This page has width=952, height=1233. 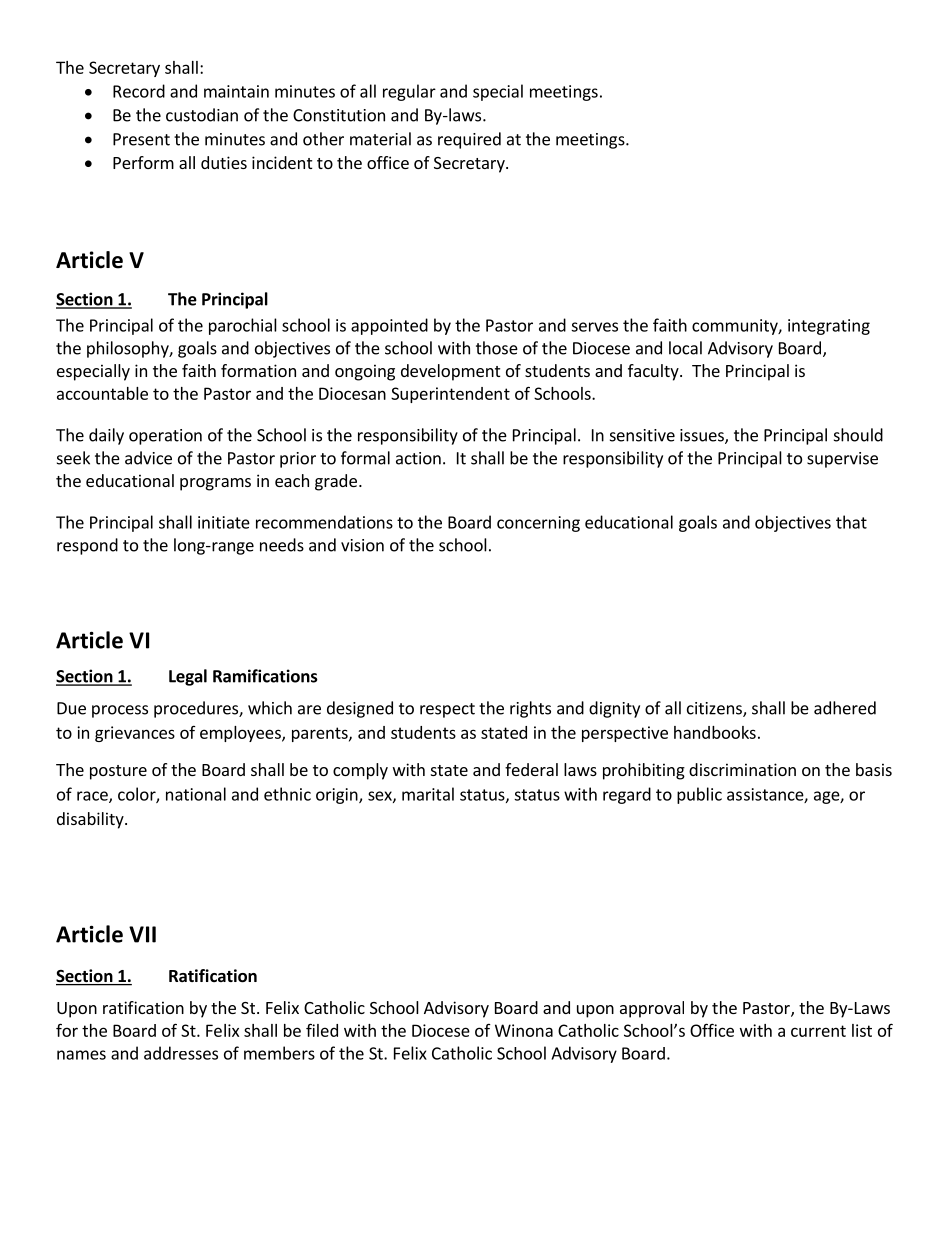 What do you see at coordinates (202, 115) in the page?
I see `custodian` at bounding box center [202, 115].
